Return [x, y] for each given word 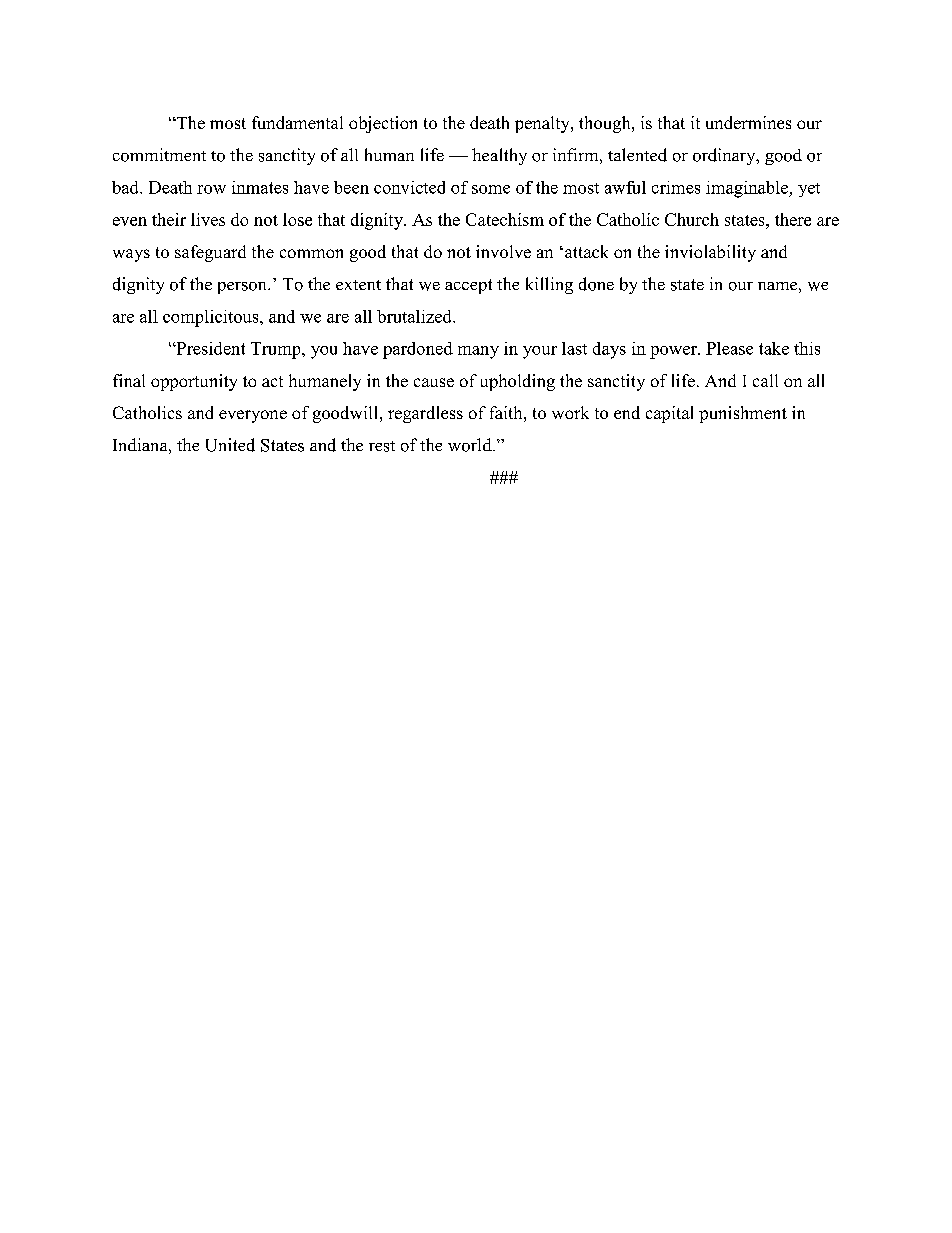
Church [692, 219]
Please [729, 348]
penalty [543, 124]
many [478, 352]
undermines [748, 122]
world [471, 445]
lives [208, 219]
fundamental [297, 122]
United [230, 445]
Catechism [505, 219]
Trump [277, 350]
